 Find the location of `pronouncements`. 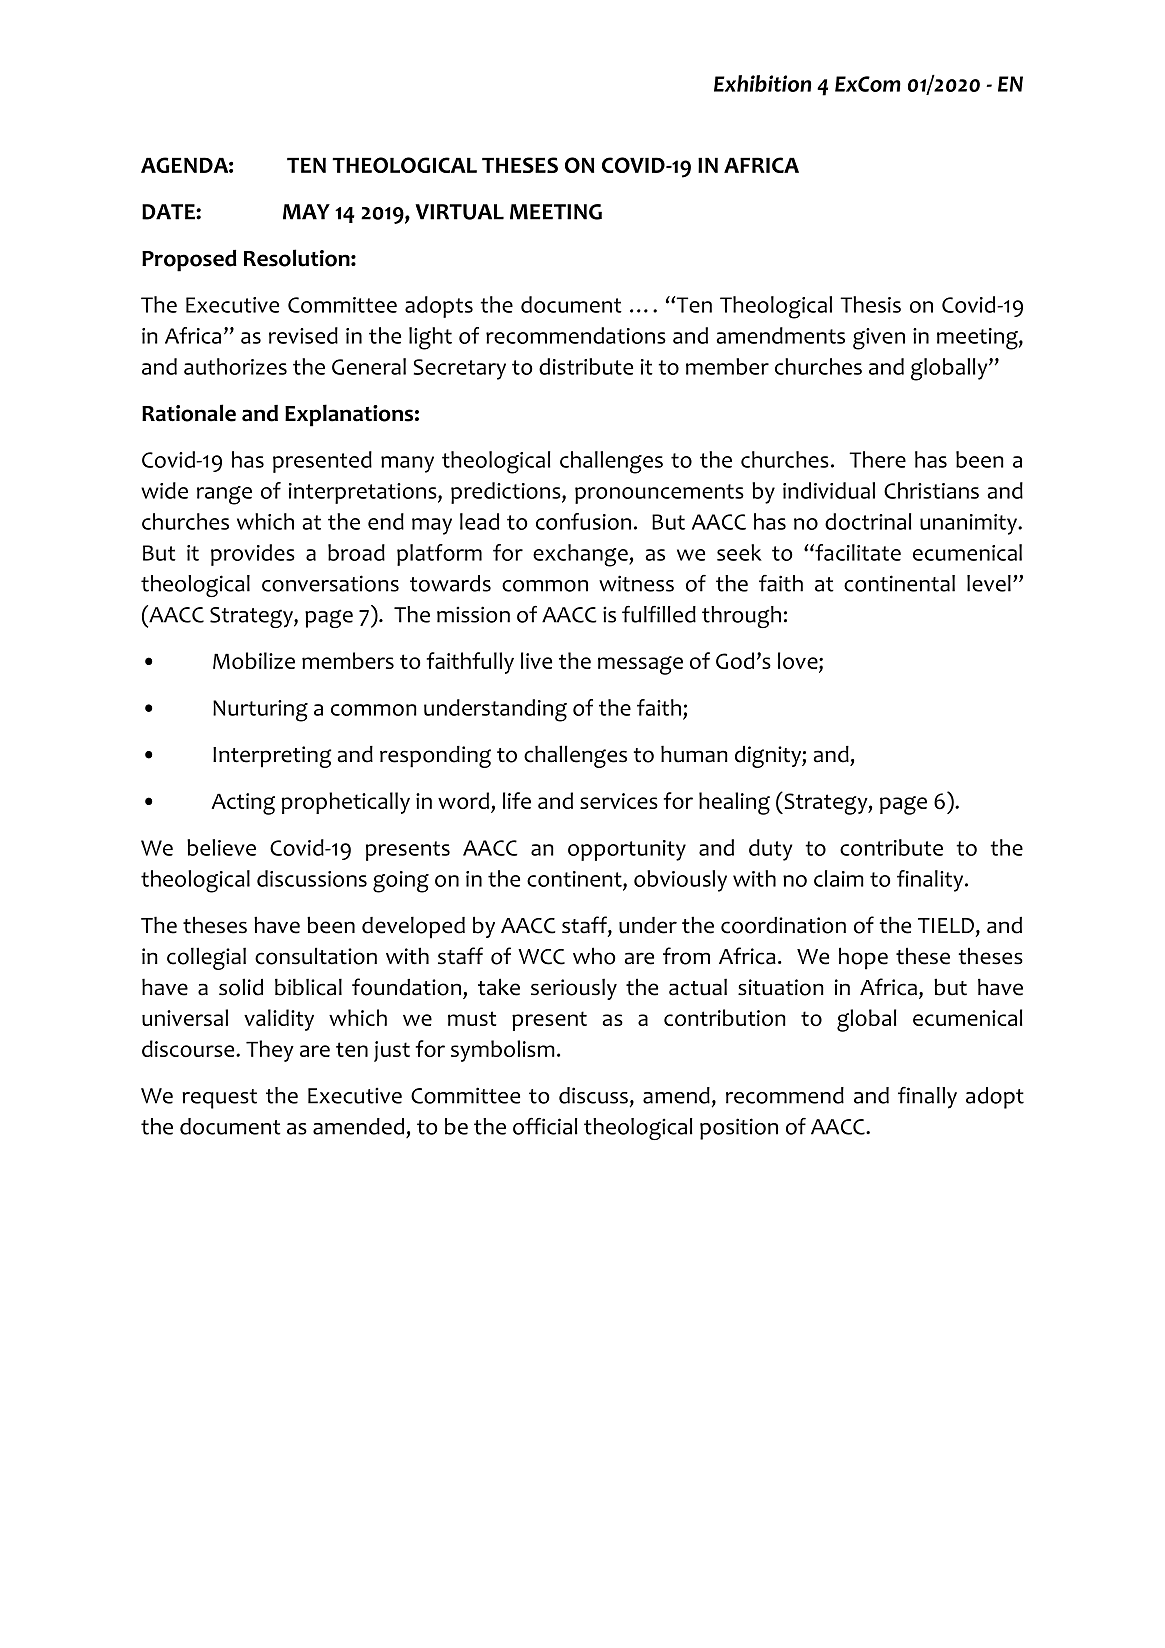

pronouncements is located at coordinates (659, 494).
